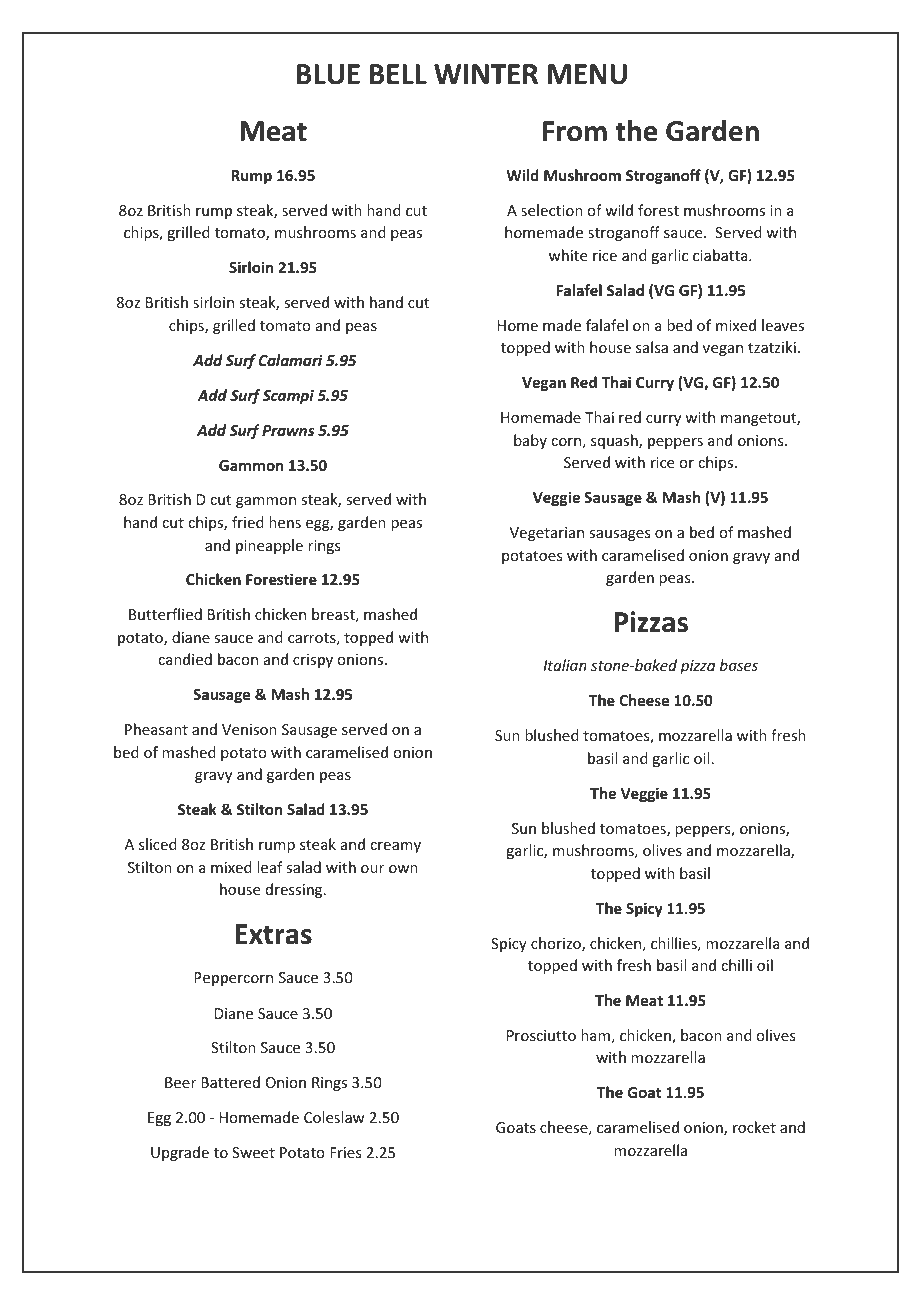  I want to click on candied, so click(185, 659).
